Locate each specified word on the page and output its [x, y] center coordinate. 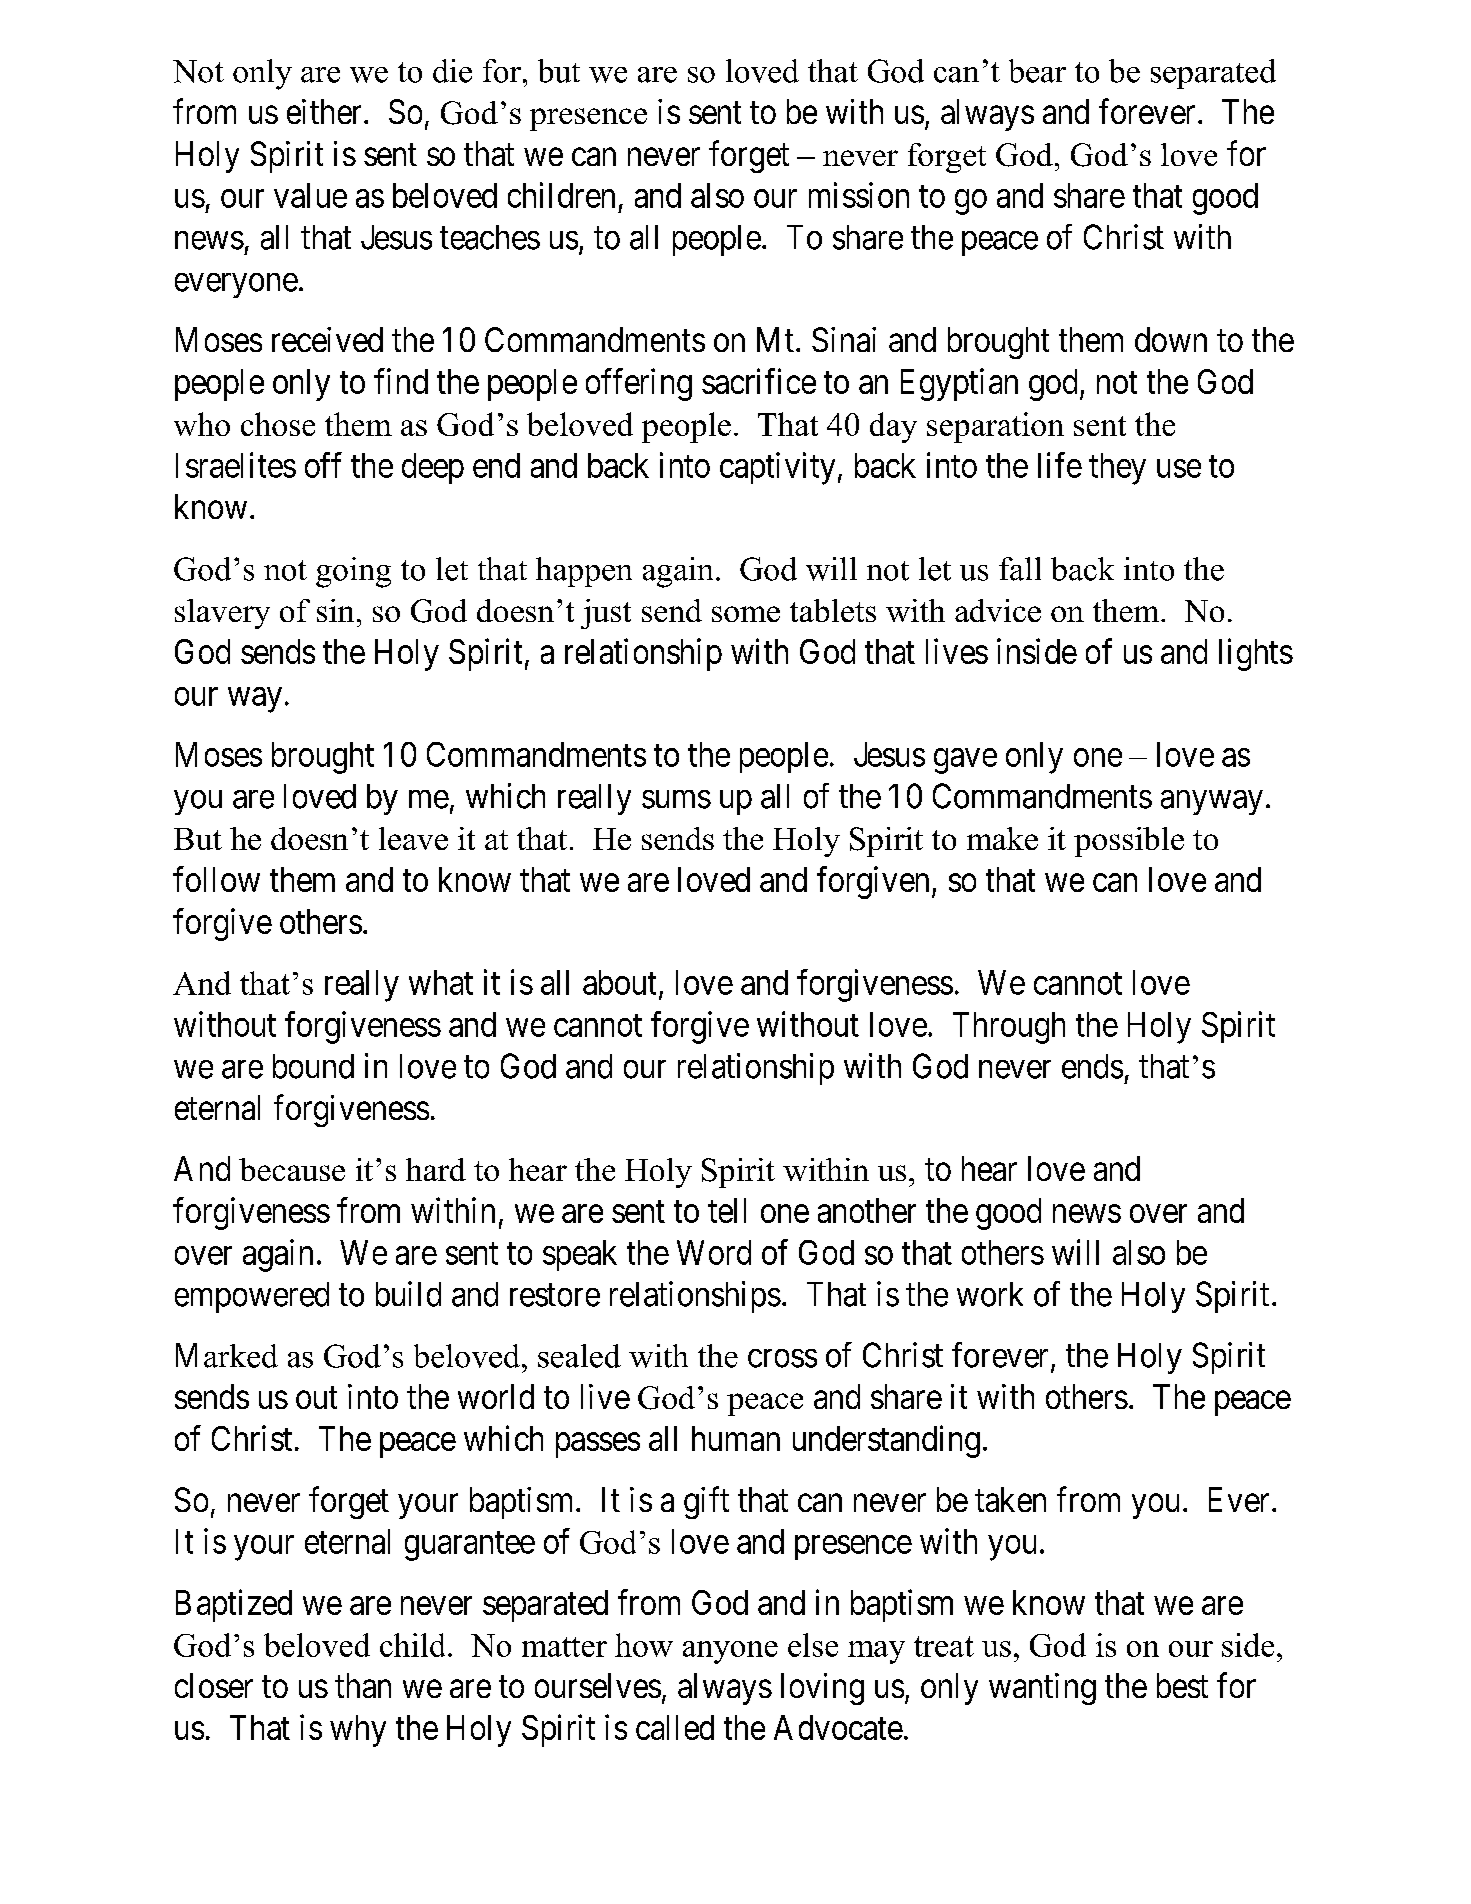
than [363, 1685]
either [324, 111]
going [353, 572]
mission [859, 195]
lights [1256, 654]
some [746, 614]
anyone [730, 1652]
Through [1009, 1028]
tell [727, 1210]
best [1182, 1685]
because [292, 1169]
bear [1037, 71]
